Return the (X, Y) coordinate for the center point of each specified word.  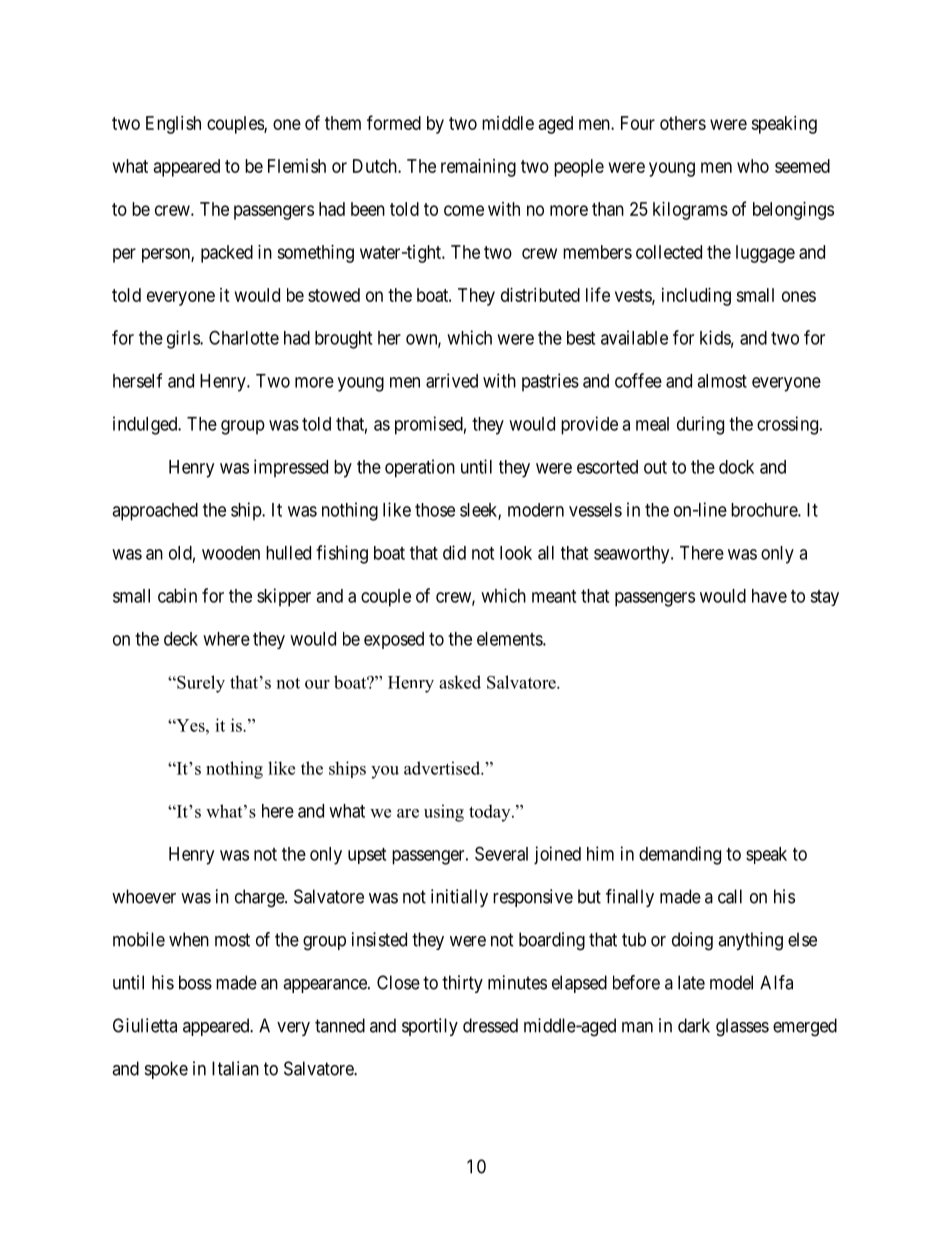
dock (736, 467)
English (173, 125)
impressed (291, 468)
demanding (680, 855)
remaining (478, 168)
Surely (200, 684)
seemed (802, 166)
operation (420, 468)
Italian (235, 1068)
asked (460, 682)
